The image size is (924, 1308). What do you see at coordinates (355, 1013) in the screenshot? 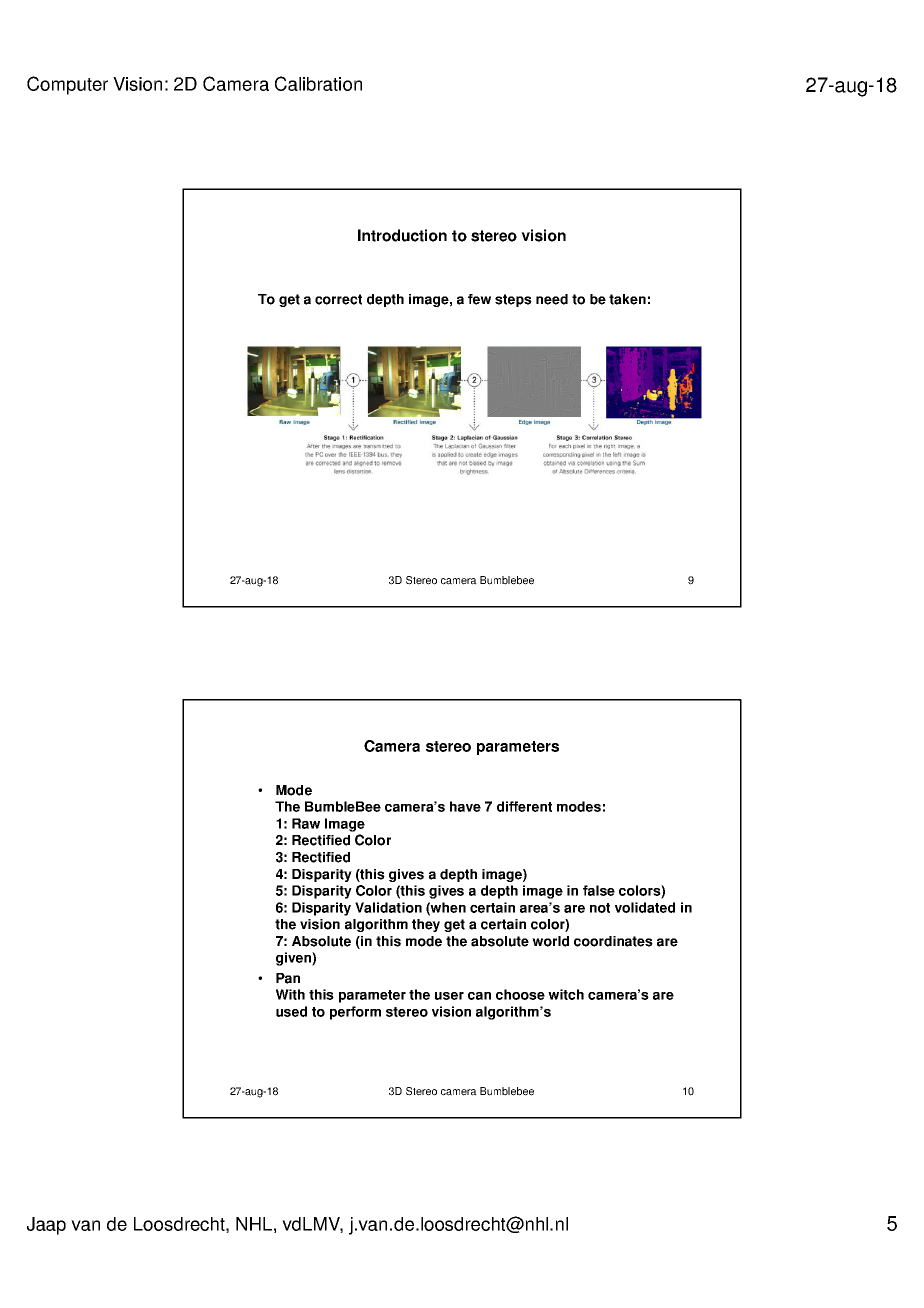
I see `perform` at bounding box center [355, 1013].
